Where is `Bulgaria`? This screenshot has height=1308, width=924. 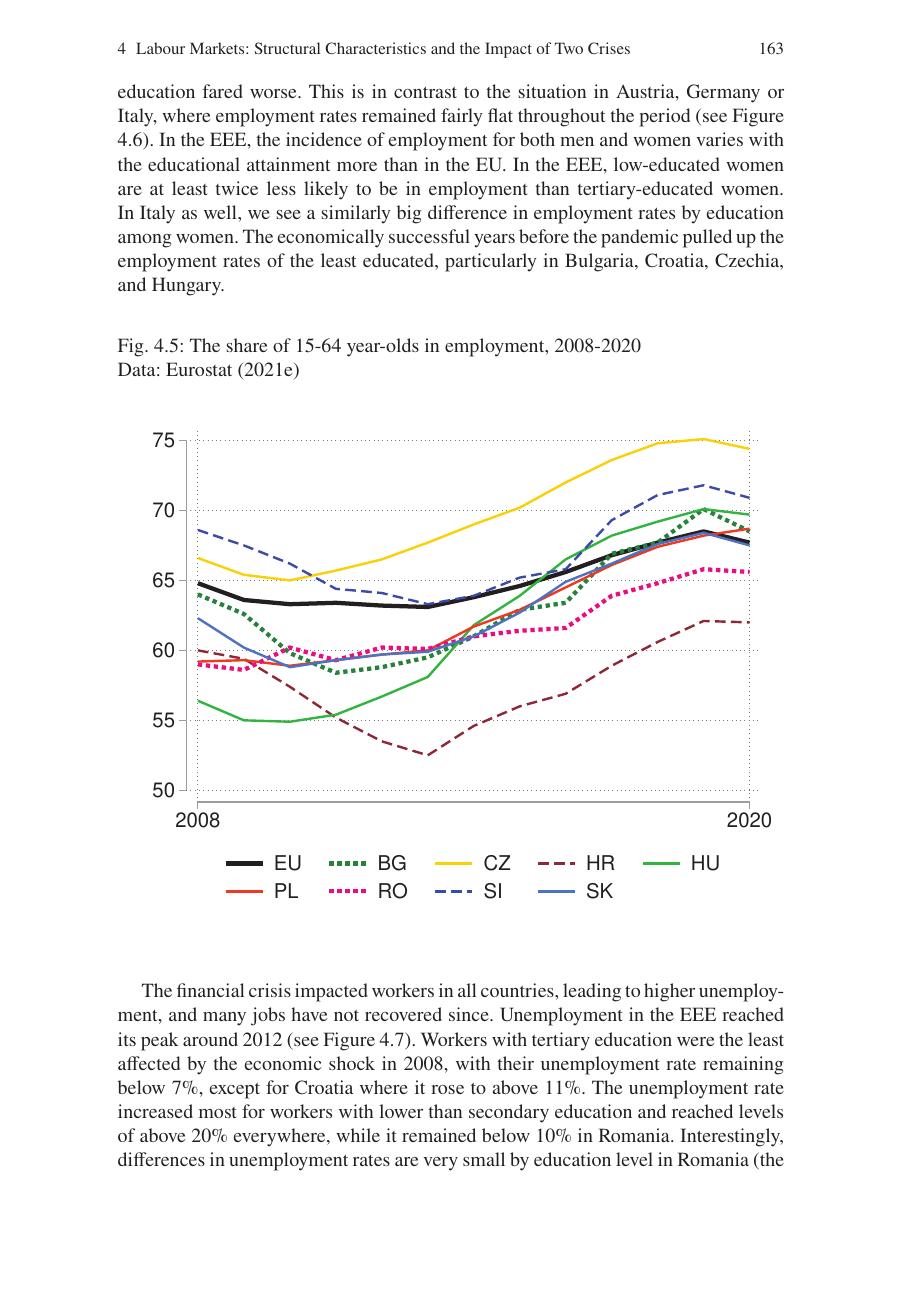 Bulgaria is located at coordinates (600, 262).
